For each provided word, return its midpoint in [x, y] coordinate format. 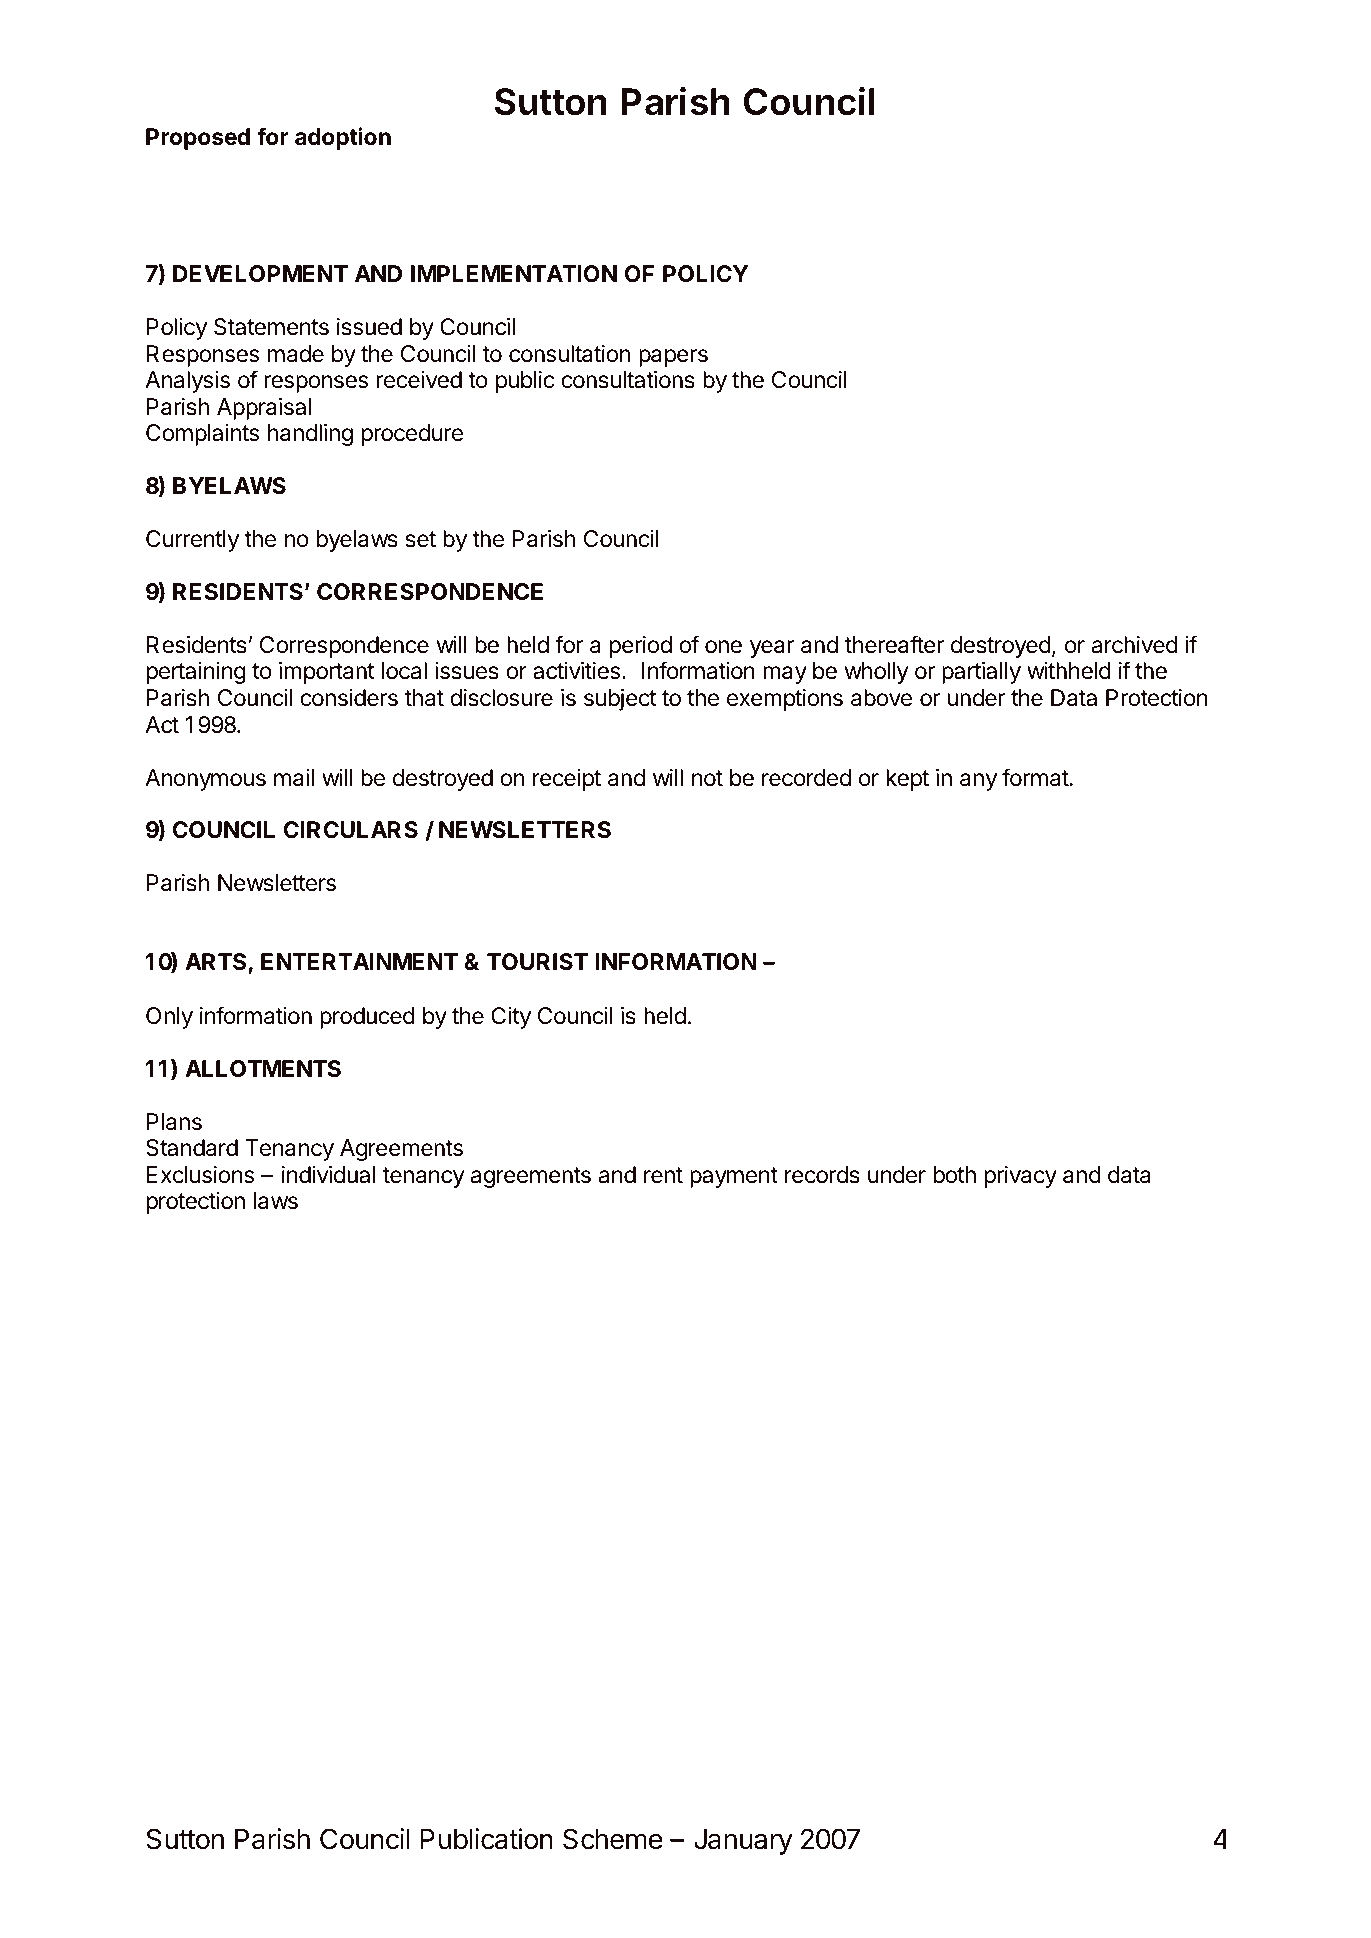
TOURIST [537, 962]
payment [734, 1177]
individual [328, 1175]
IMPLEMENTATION [514, 274]
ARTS [217, 963]
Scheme [613, 1839]
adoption [343, 138]
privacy [1020, 1177]
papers [673, 358]
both [954, 1175]
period [640, 647]
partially [981, 673]
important [326, 673]
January [743, 1842]
